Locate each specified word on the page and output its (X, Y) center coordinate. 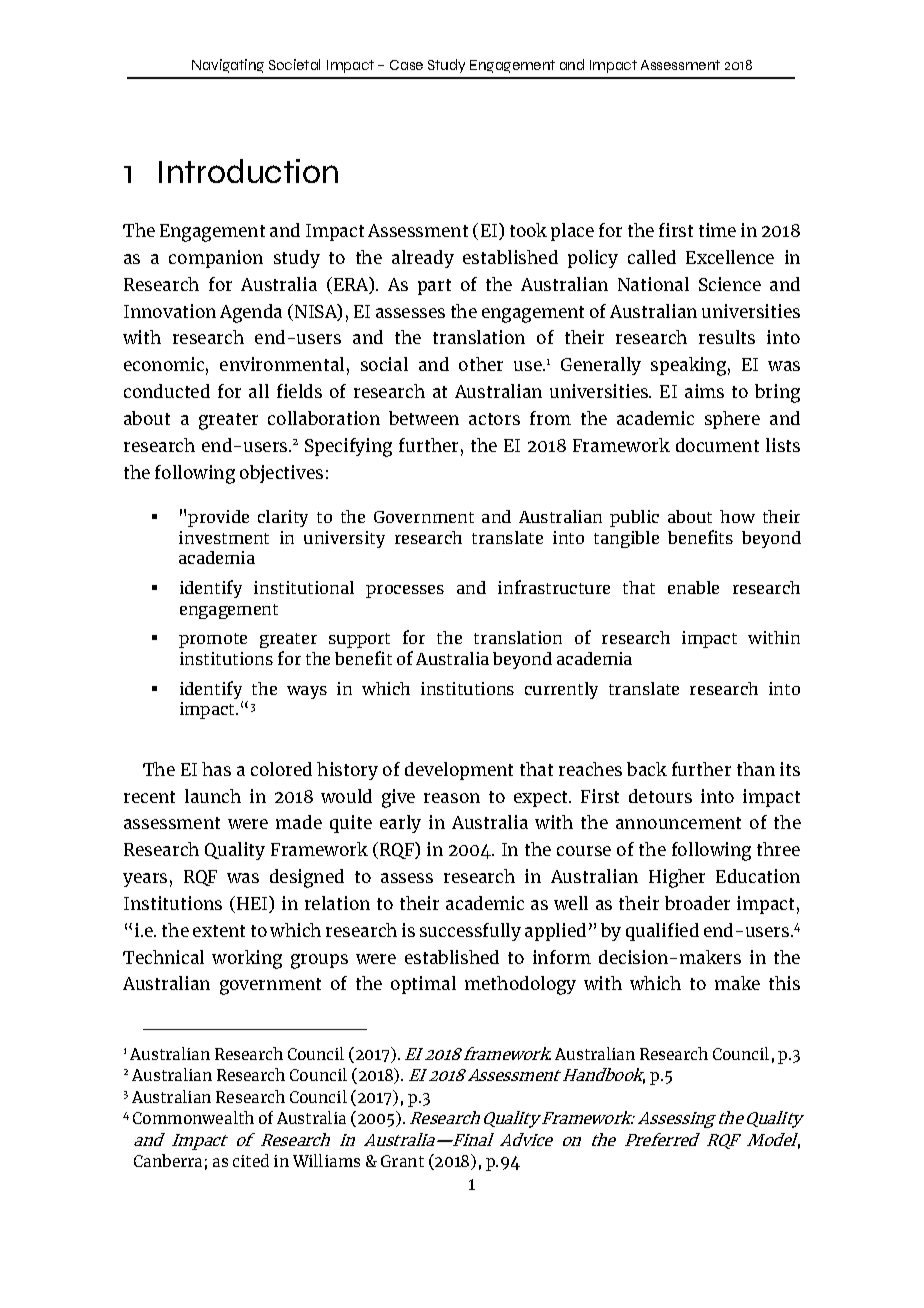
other (481, 364)
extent (219, 931)
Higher (677, 878)
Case (406, 65)
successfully (470, 932)
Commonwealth (193, 1117)
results (727, 337)
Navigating (228, 66)
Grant (402, 1161)
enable (693, 587)
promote (213, 640)
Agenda (251, 313)
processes (405, 591)
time (717, 230)
